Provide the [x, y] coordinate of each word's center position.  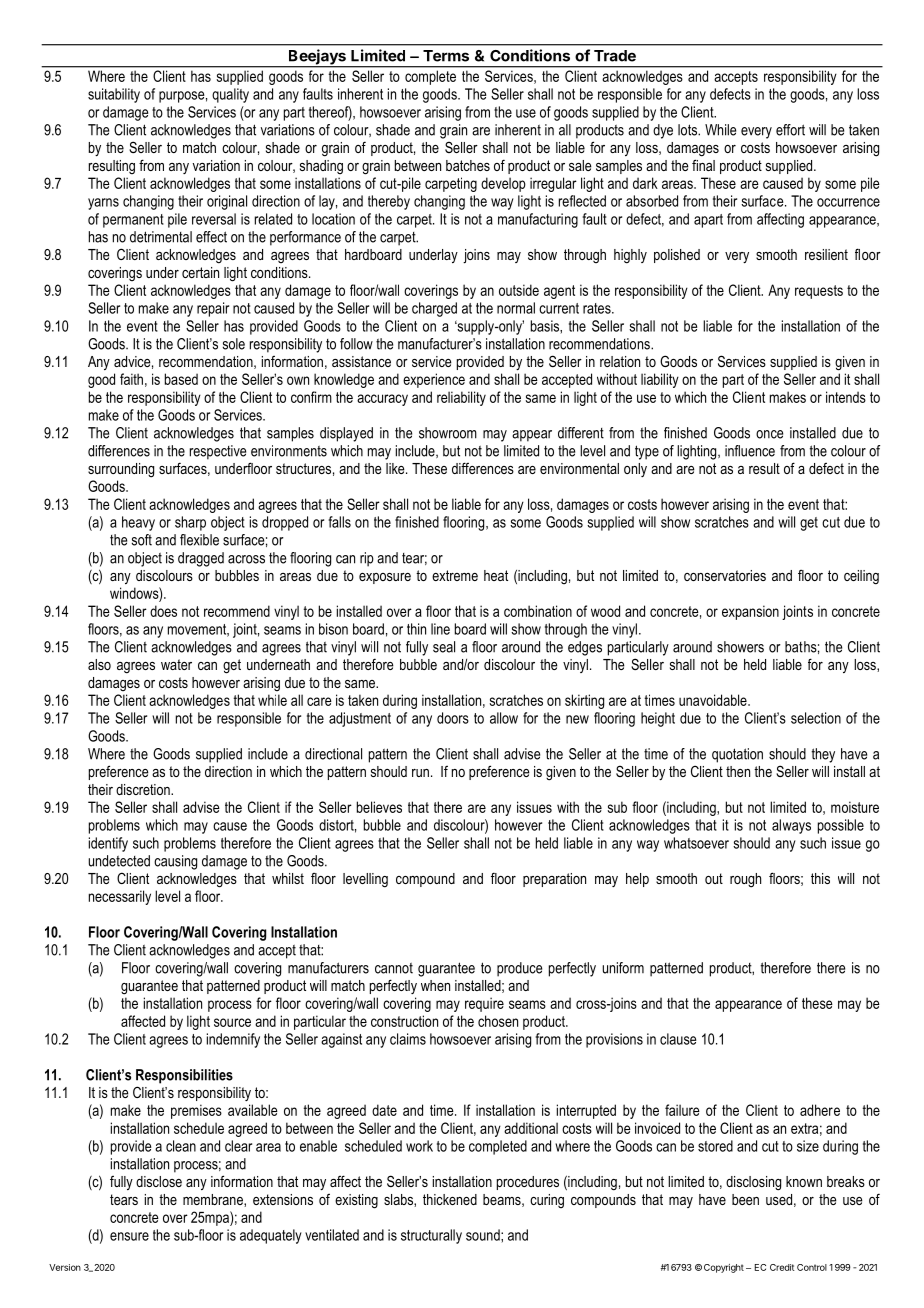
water [176, 664]
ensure [129, 1236]
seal [444, 647]
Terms [446, 56]
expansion [750, 612]
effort [790, 130]
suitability [114, 95]
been [745, 1199]
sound [484, 1235]
